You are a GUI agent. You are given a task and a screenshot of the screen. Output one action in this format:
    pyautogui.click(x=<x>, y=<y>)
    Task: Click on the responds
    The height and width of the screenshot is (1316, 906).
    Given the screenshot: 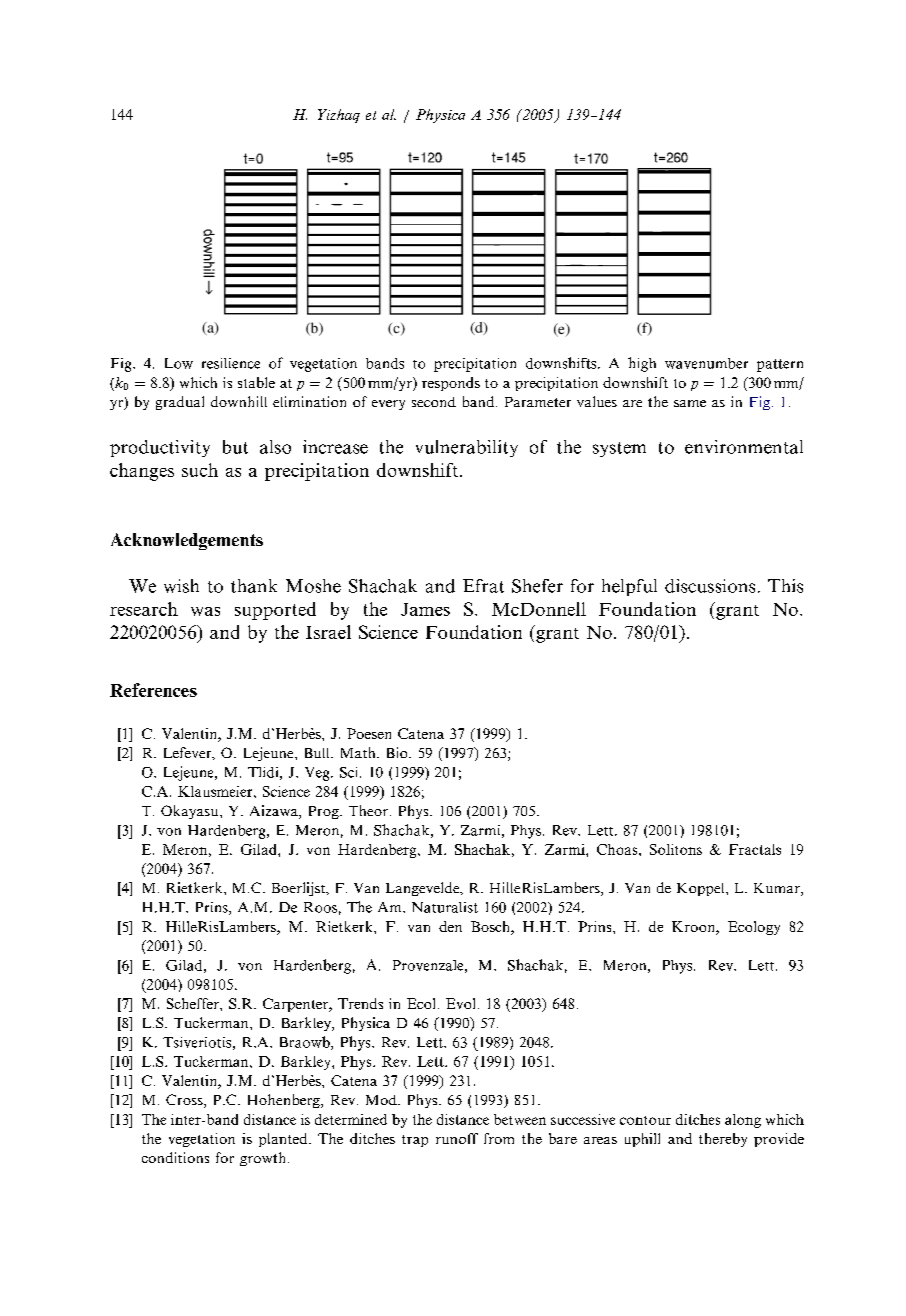 What is the action you would take?
    pyautogui.click(x=451, y=384)
